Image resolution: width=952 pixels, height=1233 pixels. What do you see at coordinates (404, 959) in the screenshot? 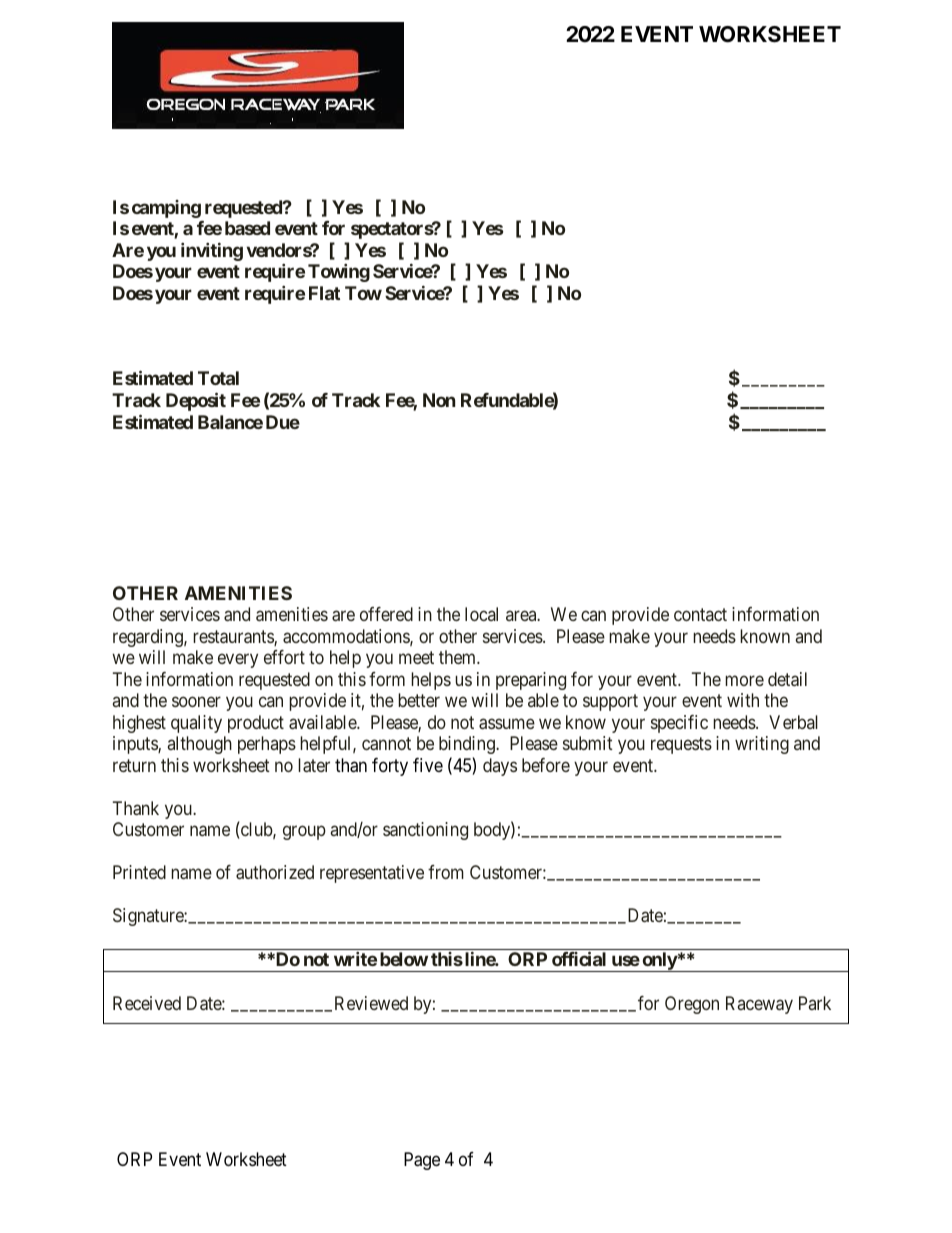
I see `below` at bounding box center [404, 959].
